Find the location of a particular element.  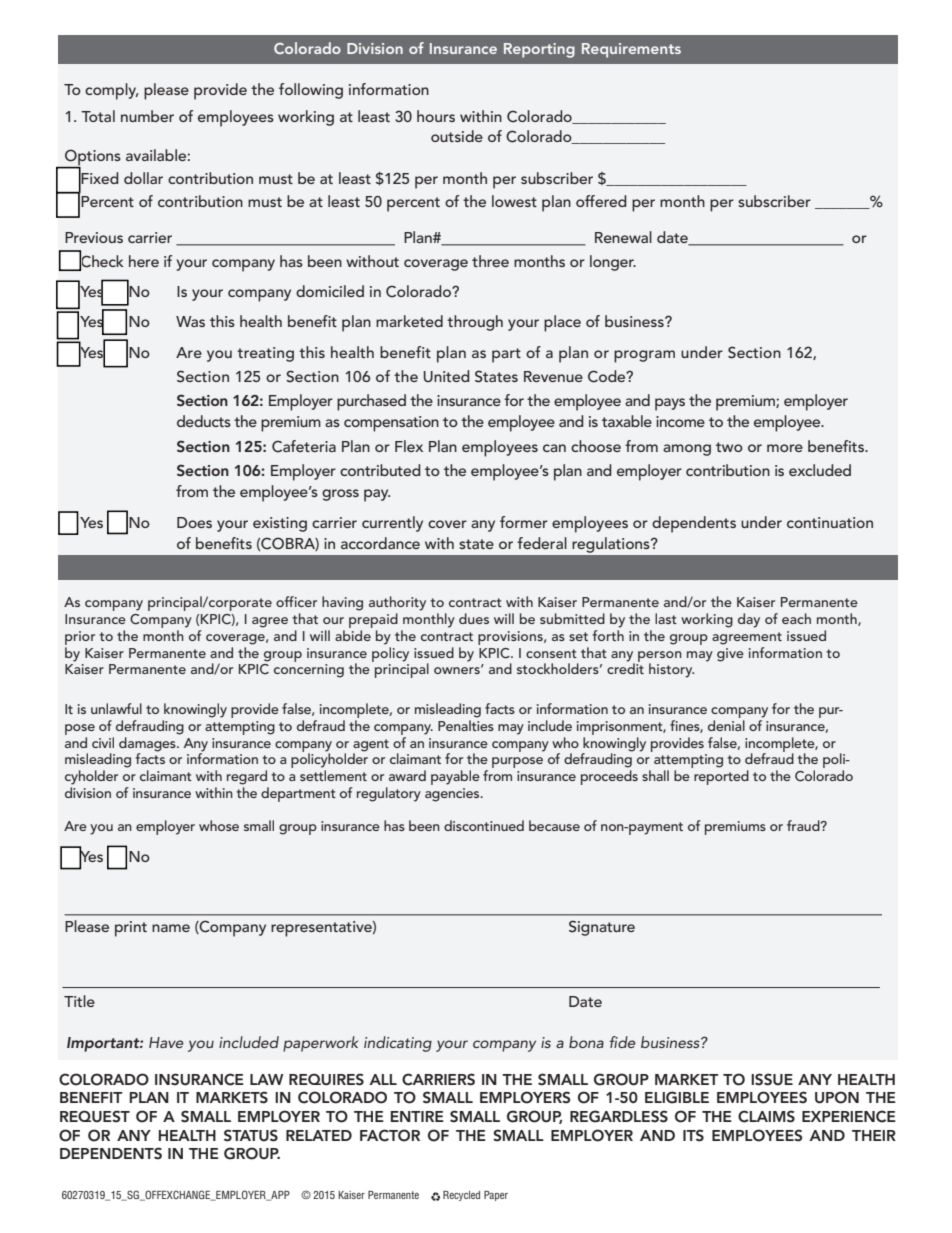

hours is located at coordinates (436, 116).
